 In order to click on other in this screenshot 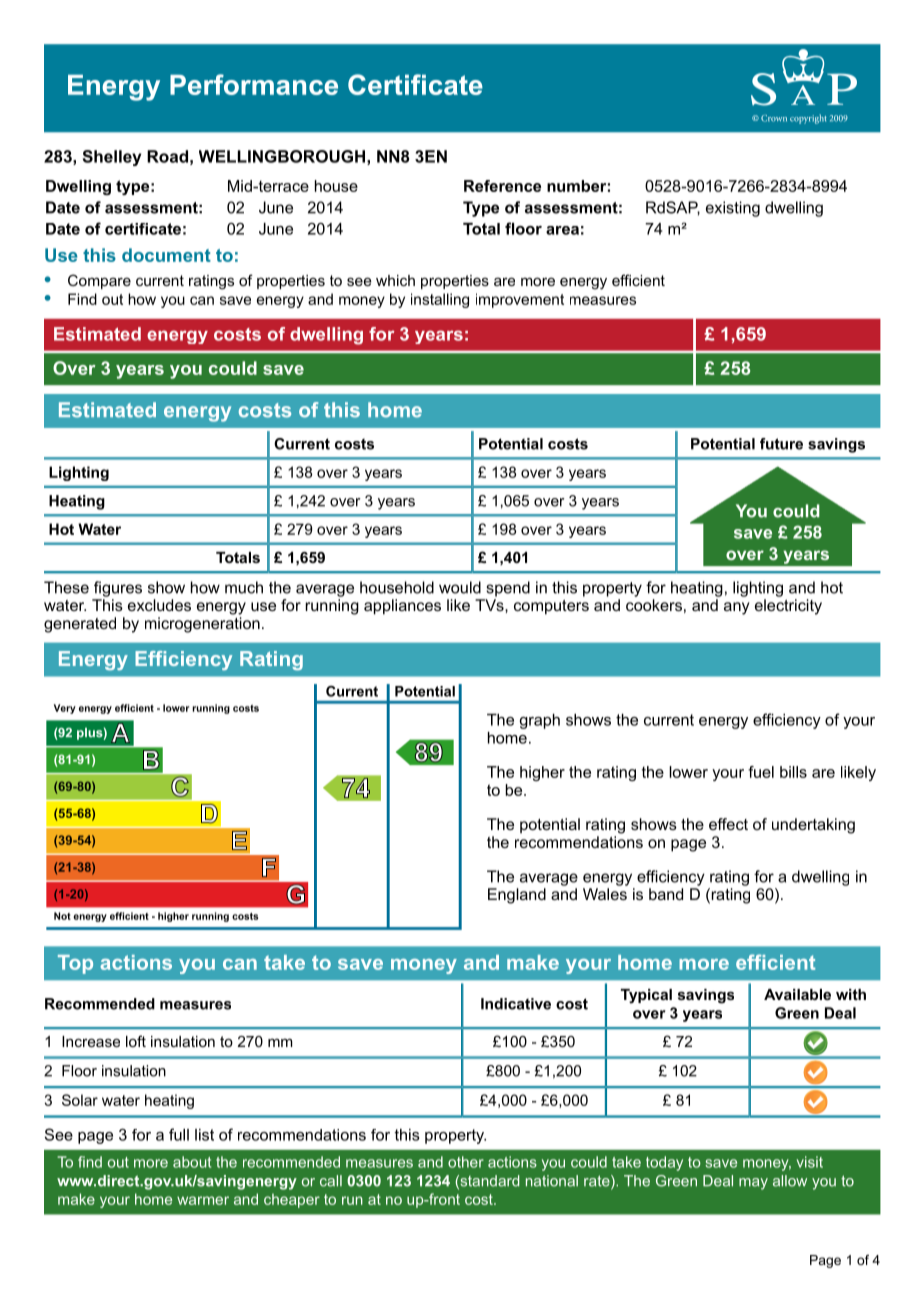, I will do `click(466, 1162)`.
